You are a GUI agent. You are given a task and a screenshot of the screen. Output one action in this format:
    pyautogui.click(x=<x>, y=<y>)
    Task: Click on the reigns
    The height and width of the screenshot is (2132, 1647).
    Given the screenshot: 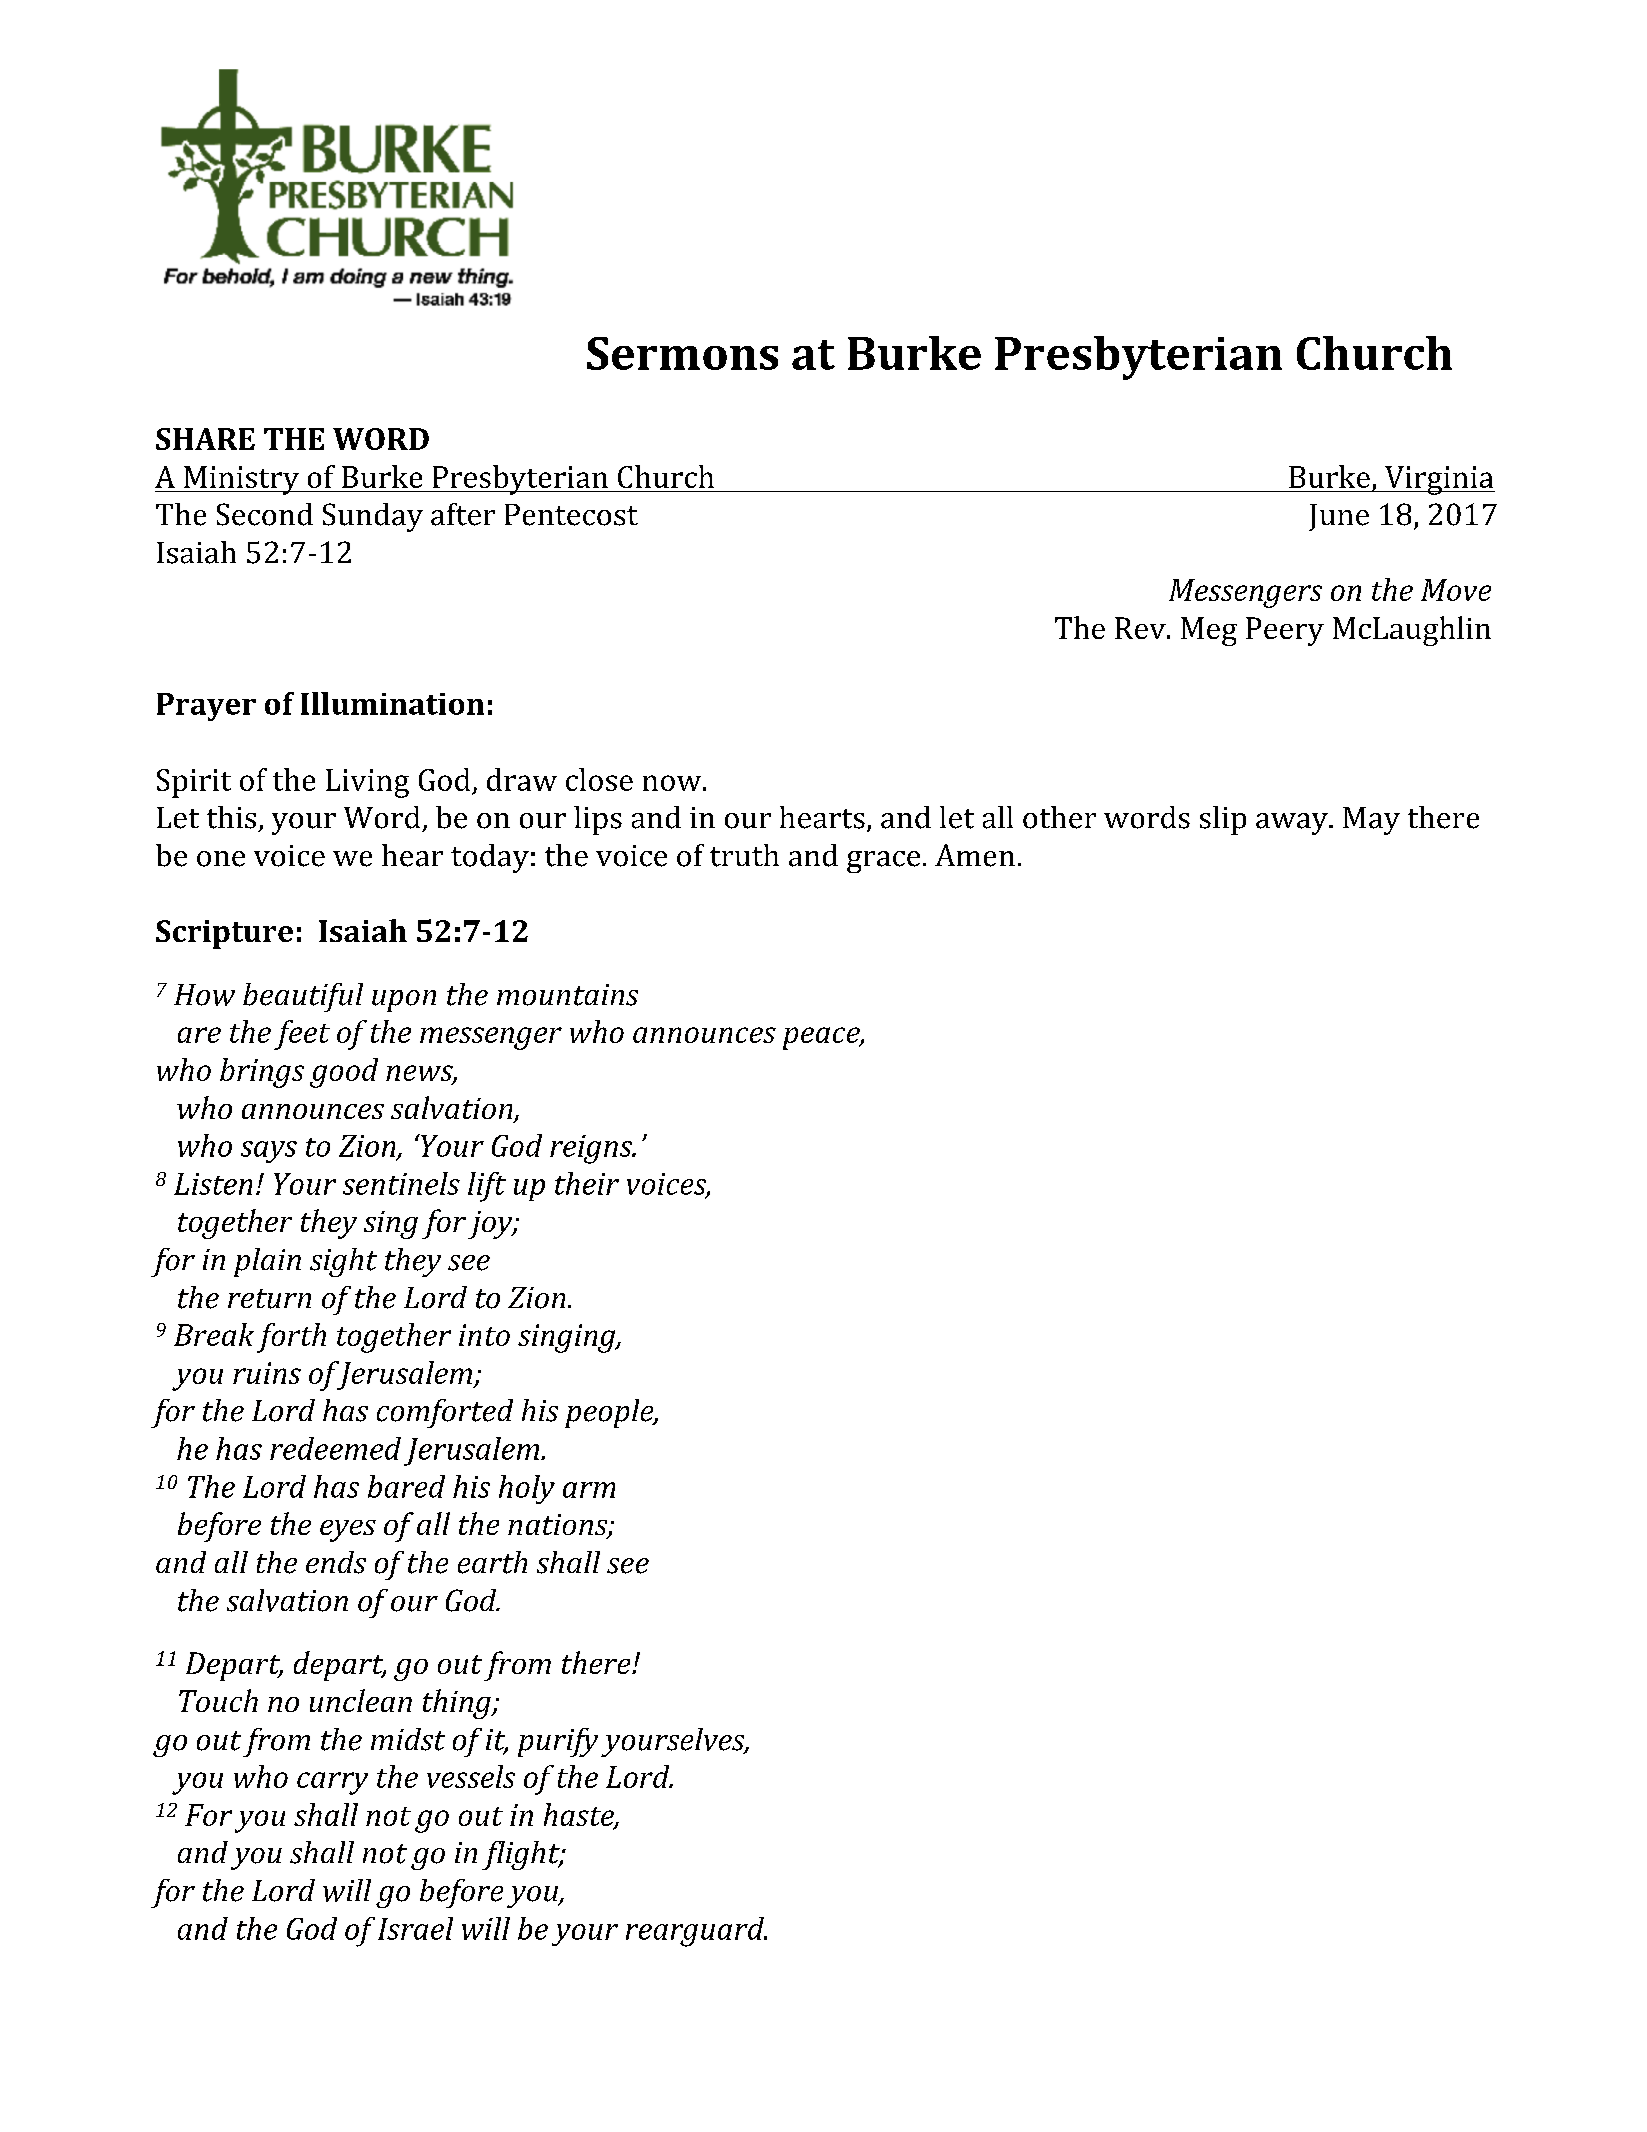 What is the action you would take?
    pyautogui.click(x=592, y=1149)
